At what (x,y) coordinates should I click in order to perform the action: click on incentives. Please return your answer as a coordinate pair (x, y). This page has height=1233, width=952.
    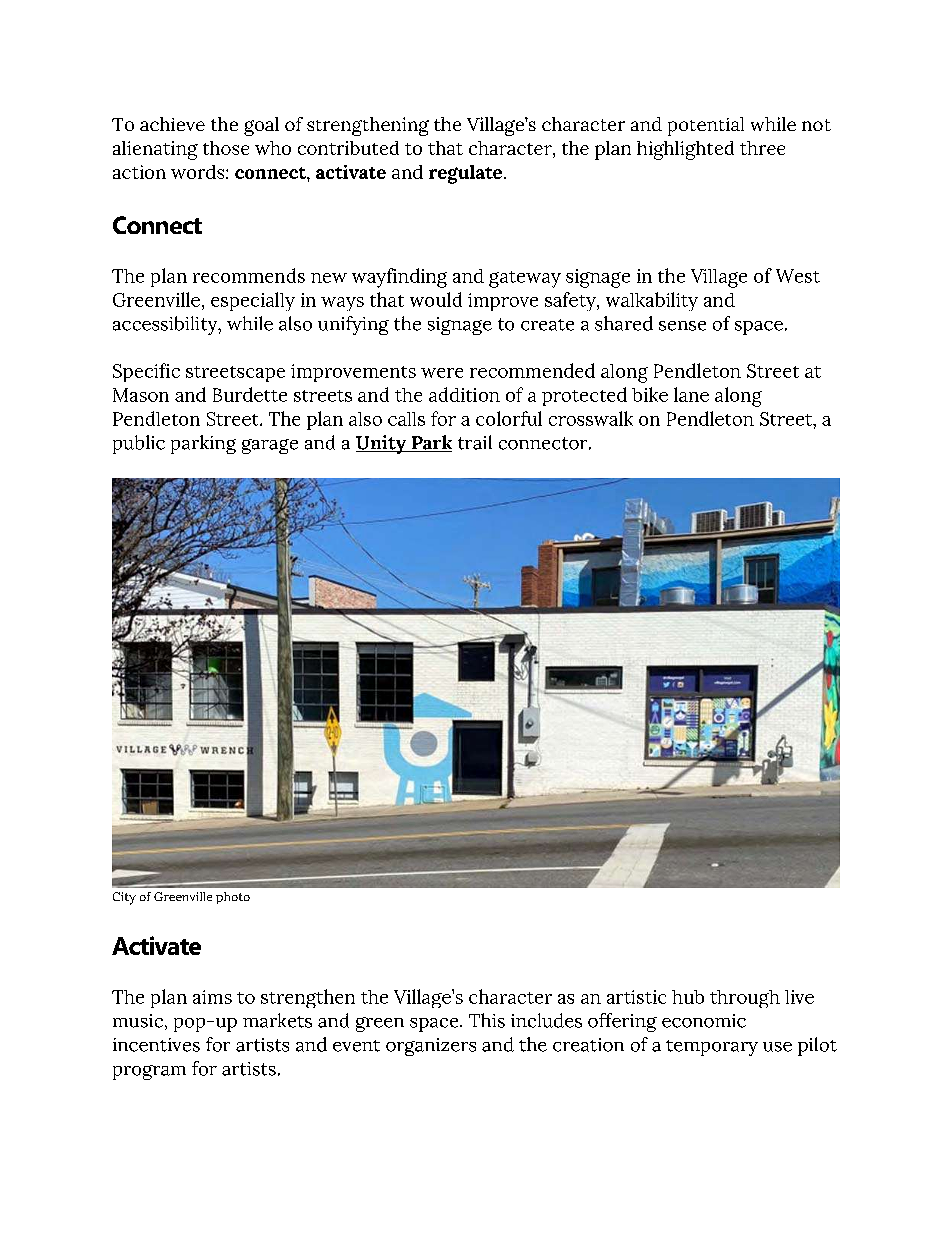
    Looking at the image, I should click on (156, 1045).
